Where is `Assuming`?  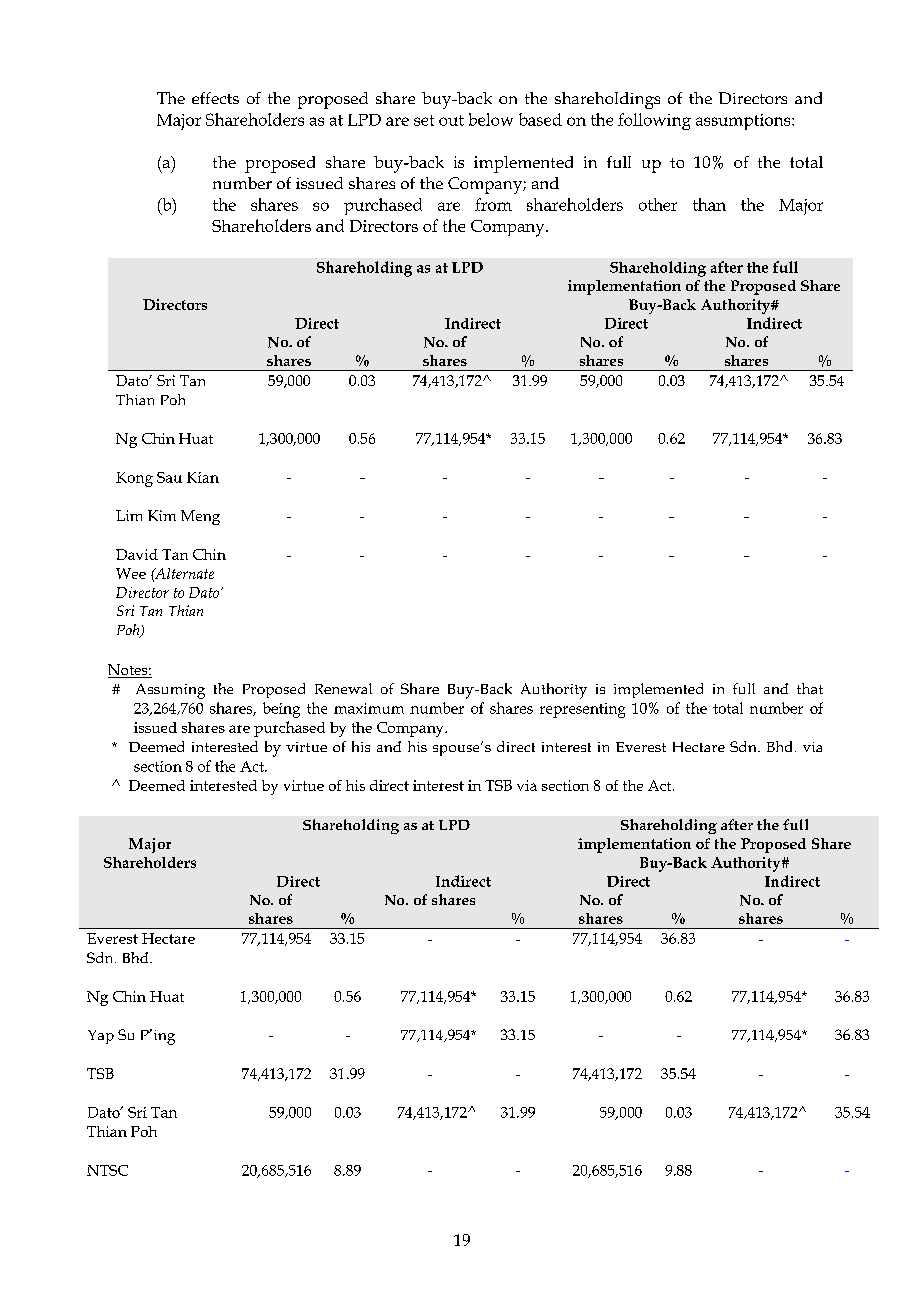
Assuming is located at coordinates (170, 691).
